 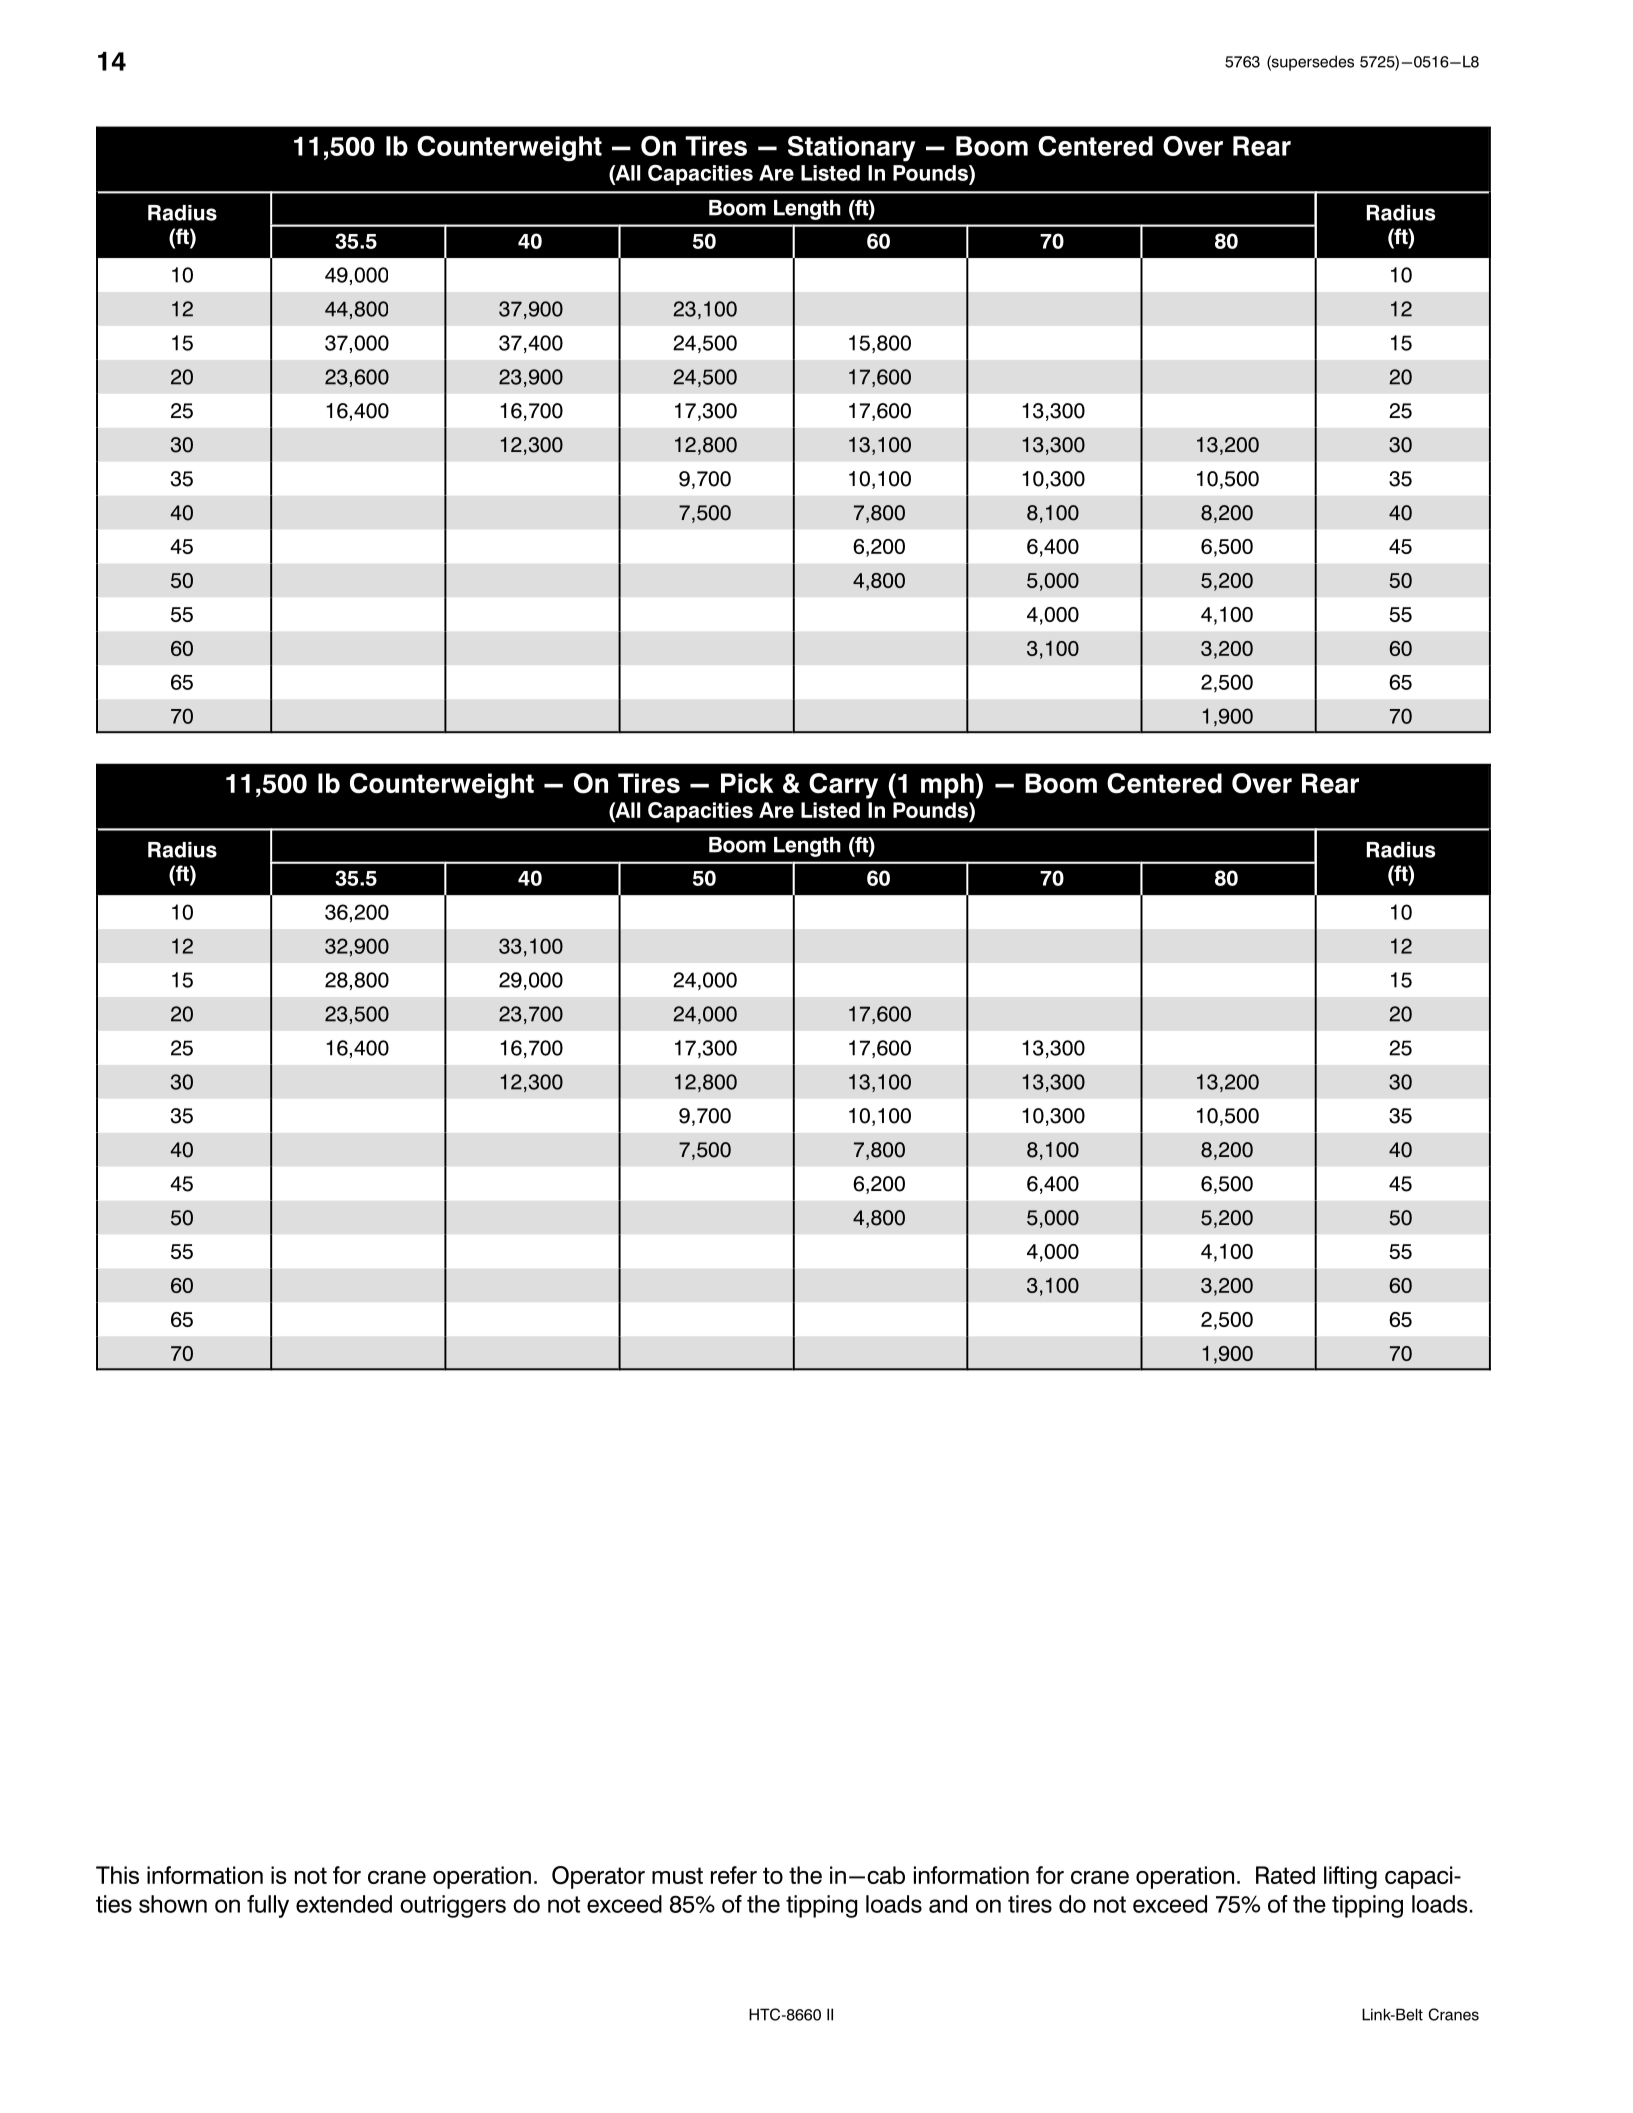 What do you see at coordinates (117, 1875) in the image?
I see `This` at bounding box center [117, 1875].
